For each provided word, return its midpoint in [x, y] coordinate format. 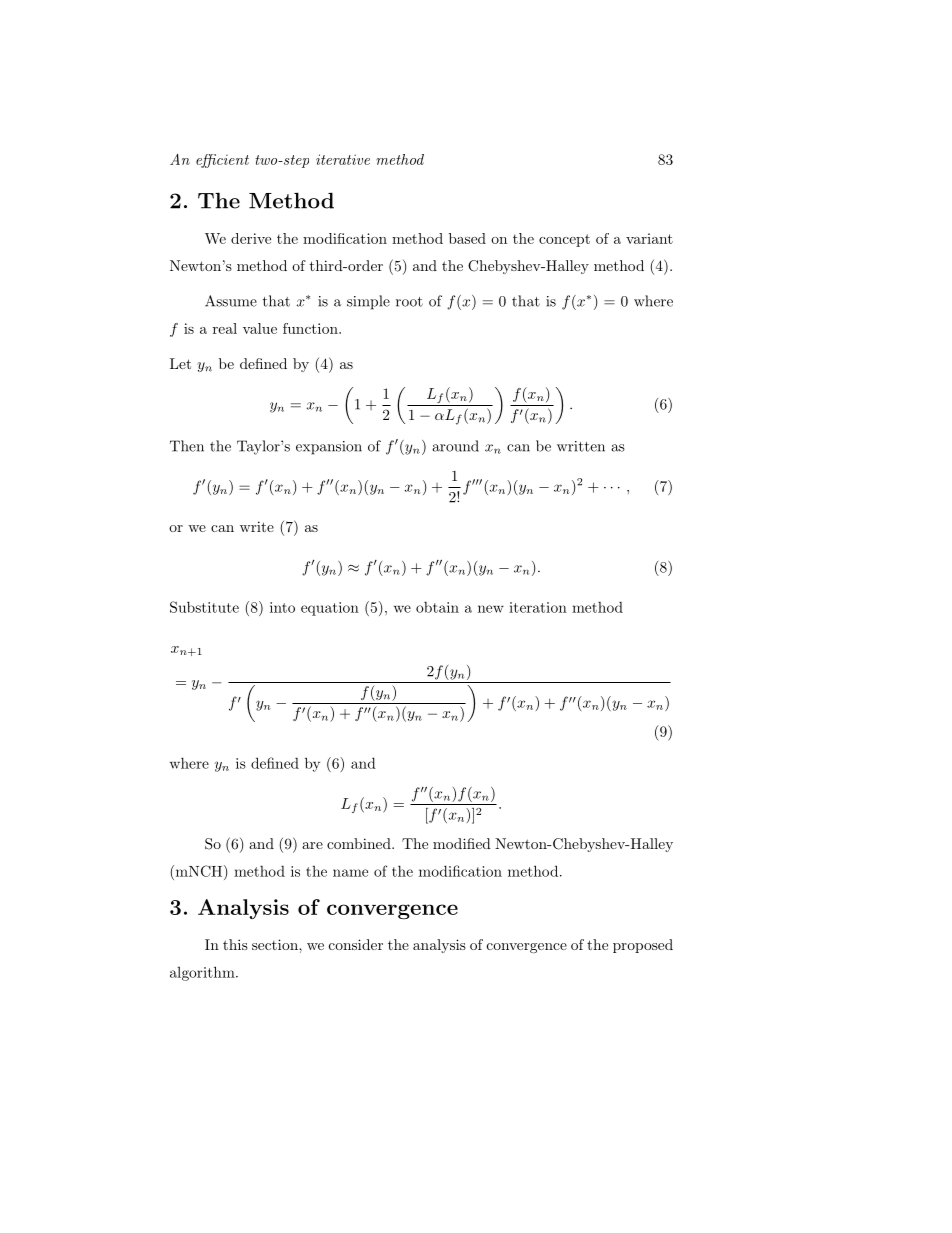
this [235, 944]
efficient [222, 161]
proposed [643, 946]
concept [564, 240]
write [257, 526]
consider [356, 944]
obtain [437, 607]
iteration [538, 607]
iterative [343, 159]
